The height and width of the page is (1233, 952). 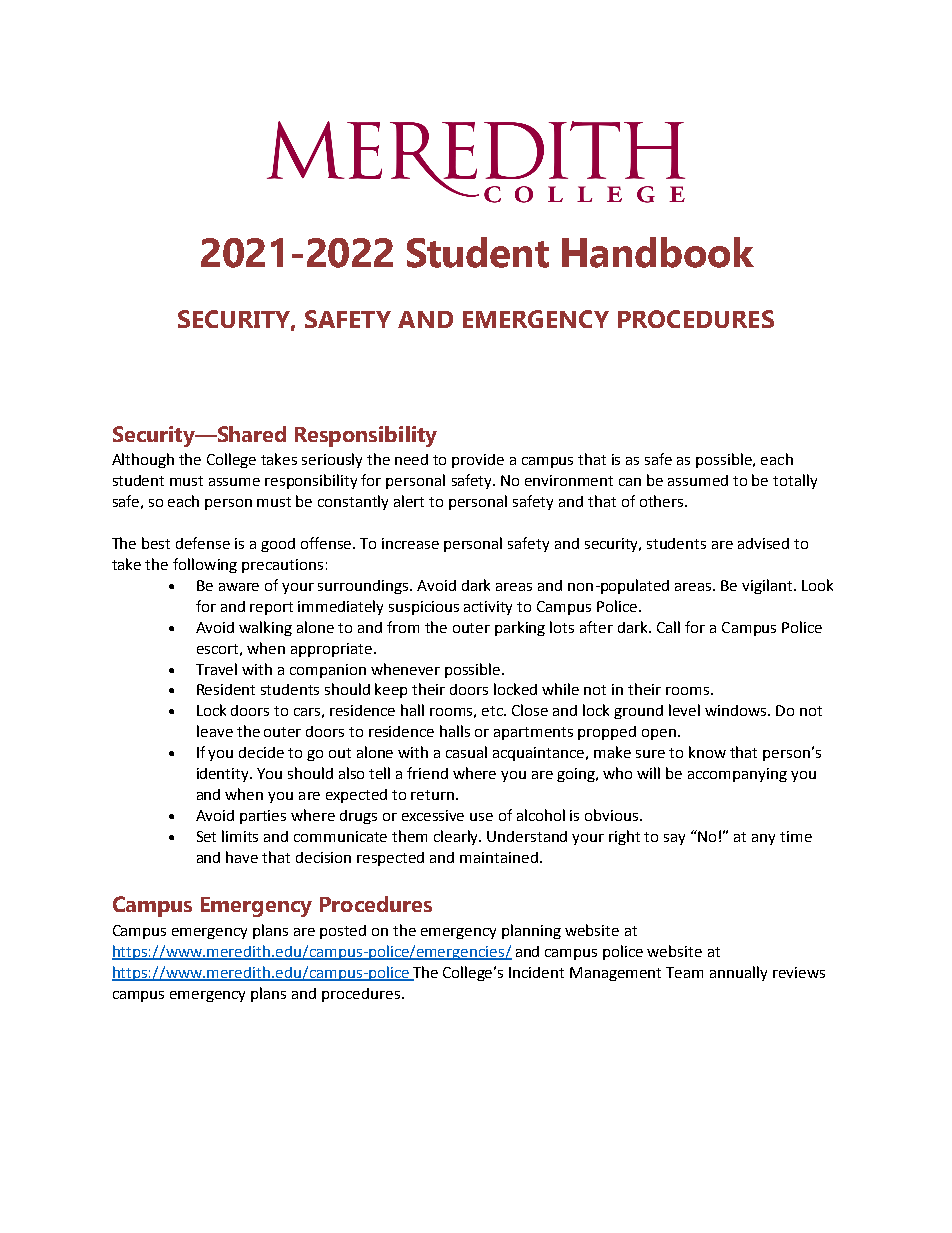 I want to click on planning, so click(x=531, y=931).
